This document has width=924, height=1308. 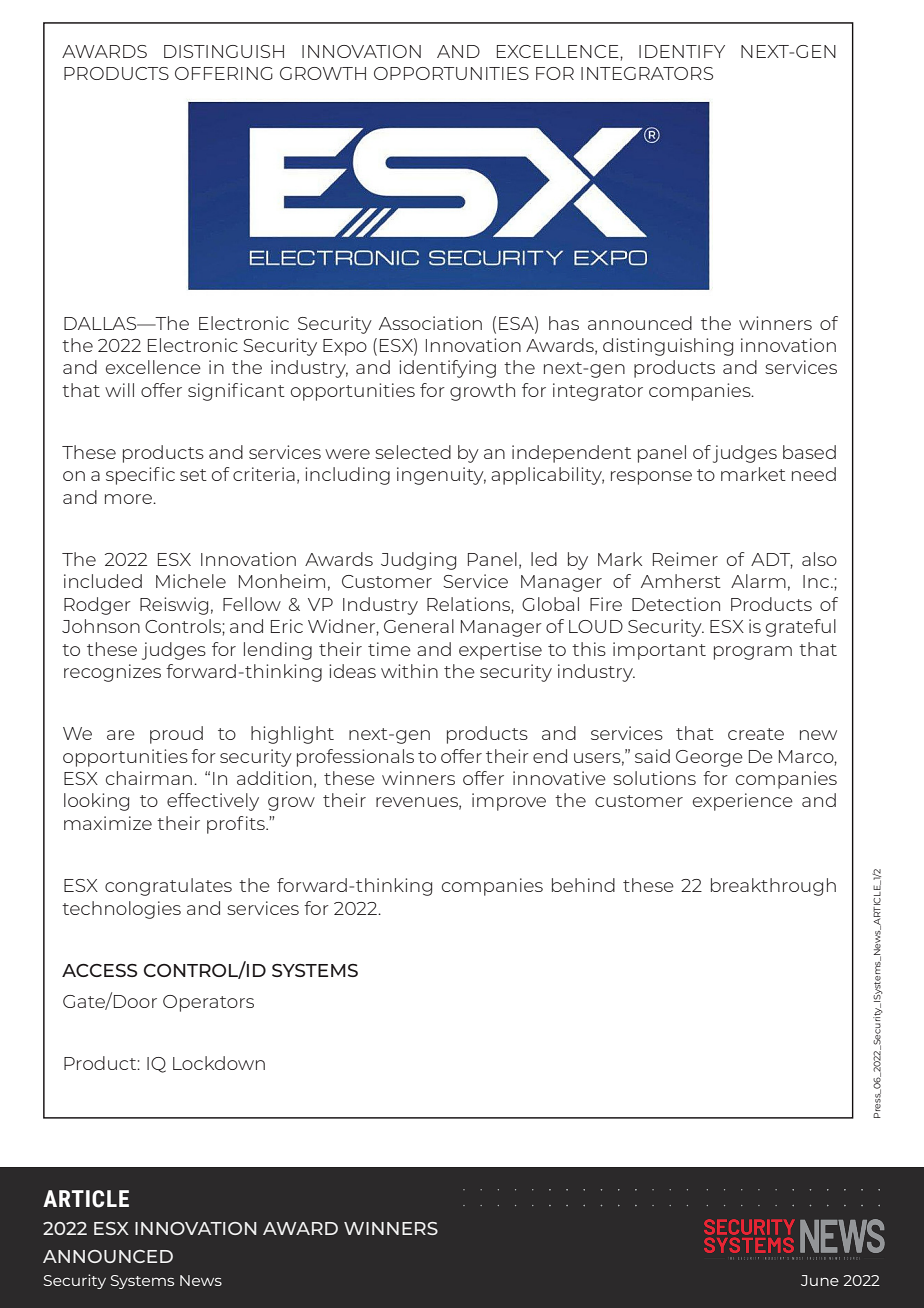 I want to click on based, so click(x=809, y=452).
